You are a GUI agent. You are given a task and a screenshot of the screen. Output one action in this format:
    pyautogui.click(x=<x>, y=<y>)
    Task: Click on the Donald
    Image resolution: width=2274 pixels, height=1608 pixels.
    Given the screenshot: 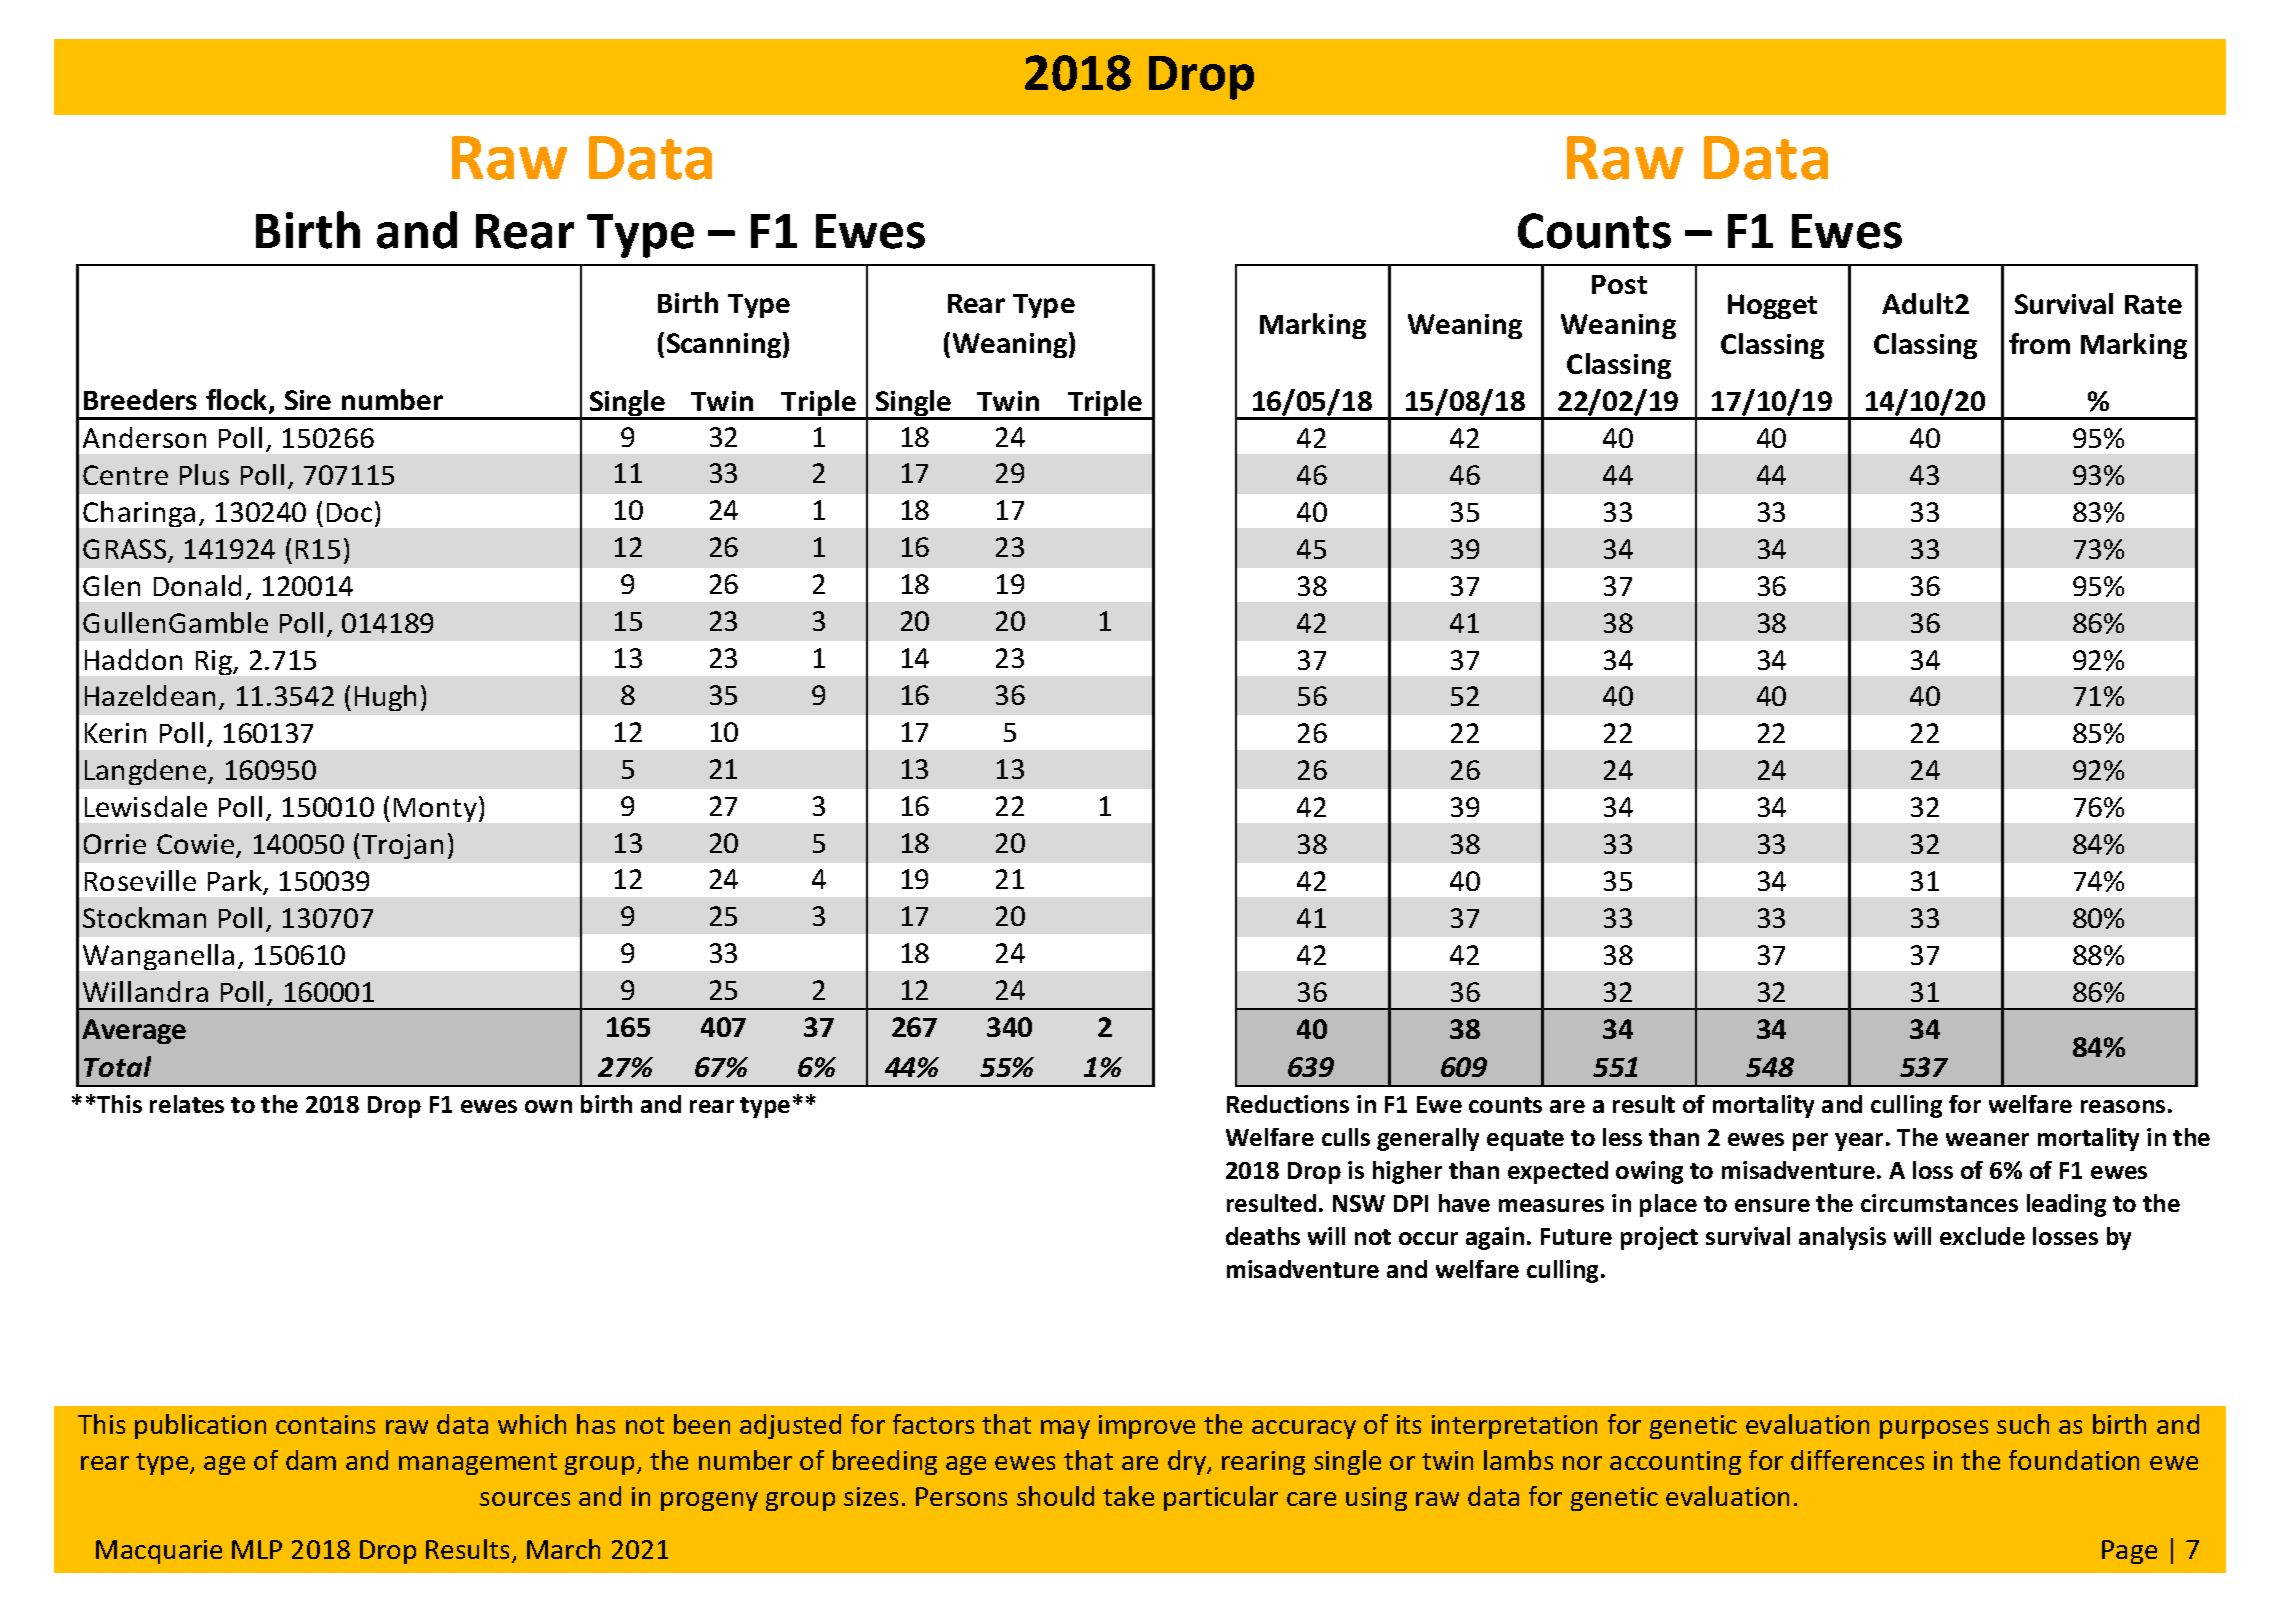 What is the action you would take?
    pyautogui.click(x=197, y=585)
